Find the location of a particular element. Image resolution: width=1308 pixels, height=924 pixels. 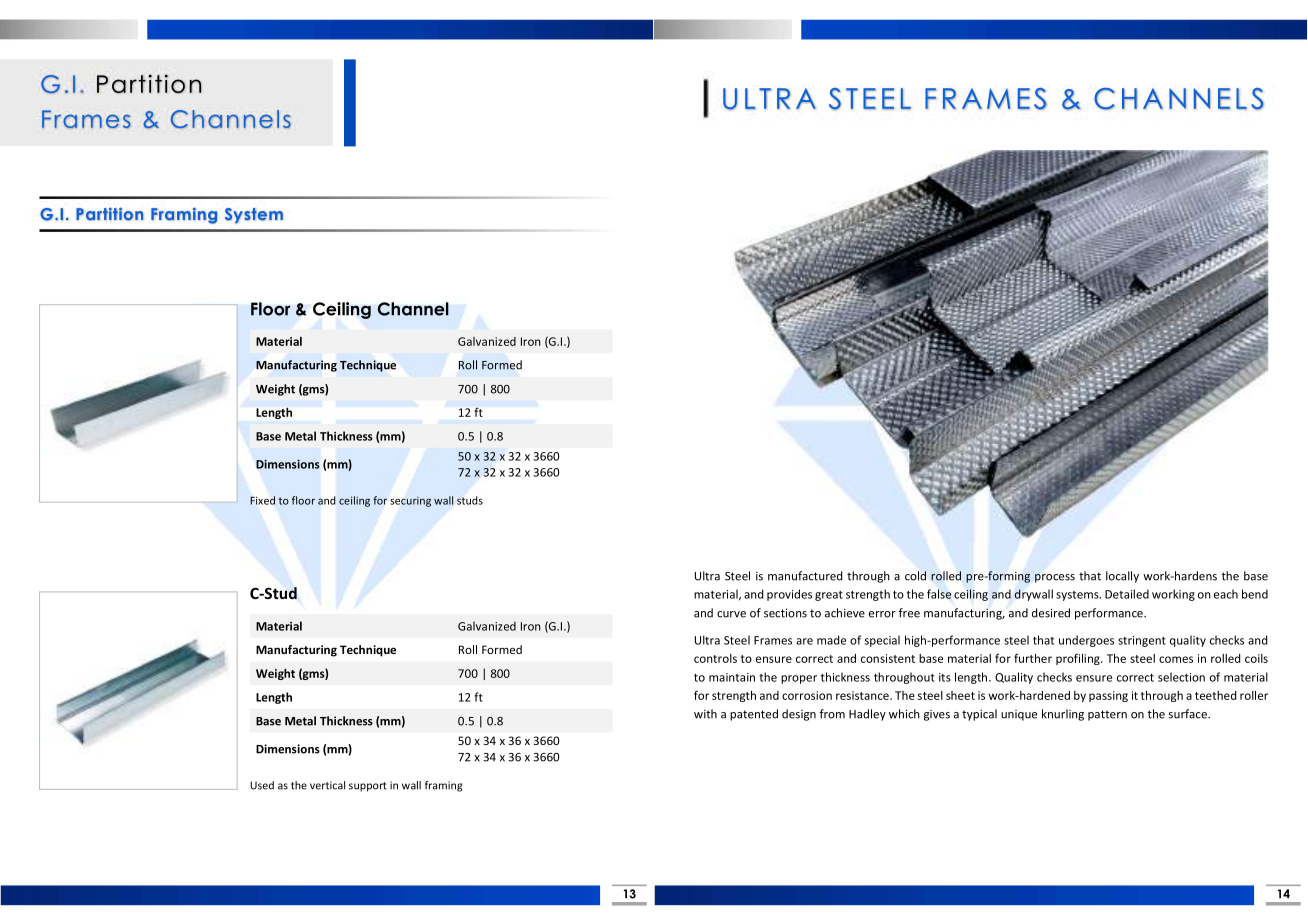

Detailed is located at coordinates (1127, 594).
